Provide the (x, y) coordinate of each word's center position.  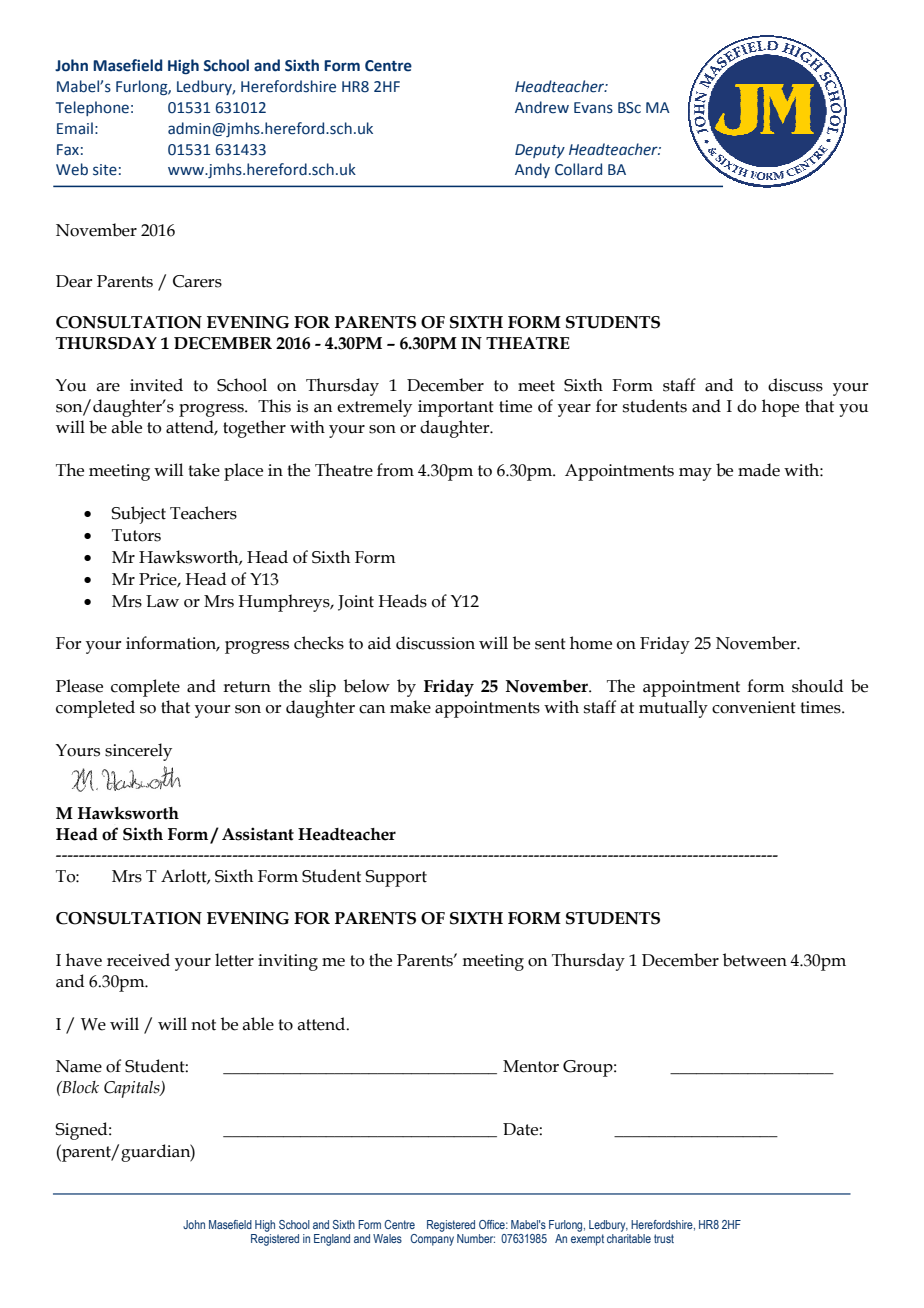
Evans (593, 108)
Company (432, 1240)
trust (664, 1238)
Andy (532, 170)
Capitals (133, 1089)
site (105, 170)
